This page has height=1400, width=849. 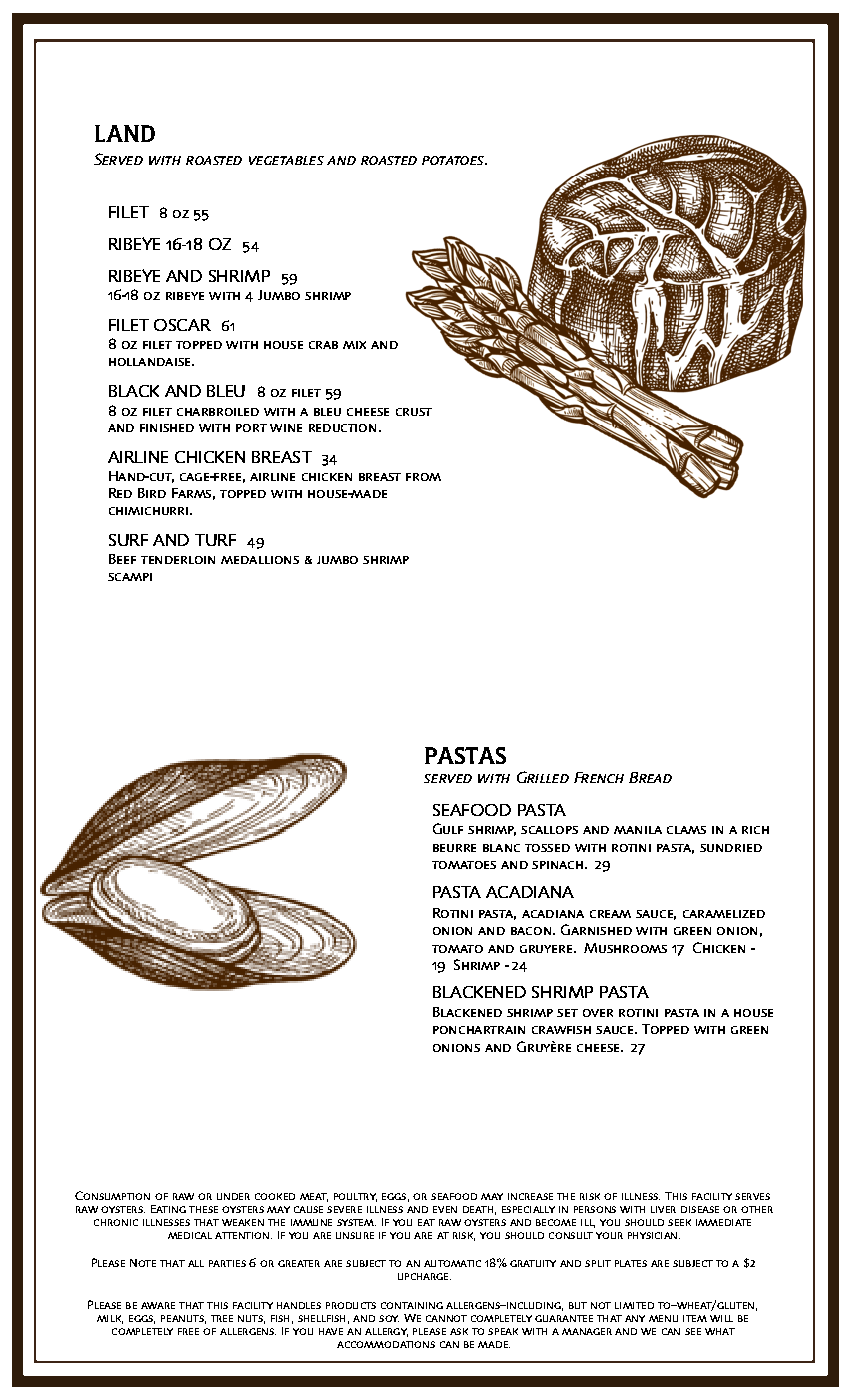 I want to click on over, so click(x=598, y=1013).
